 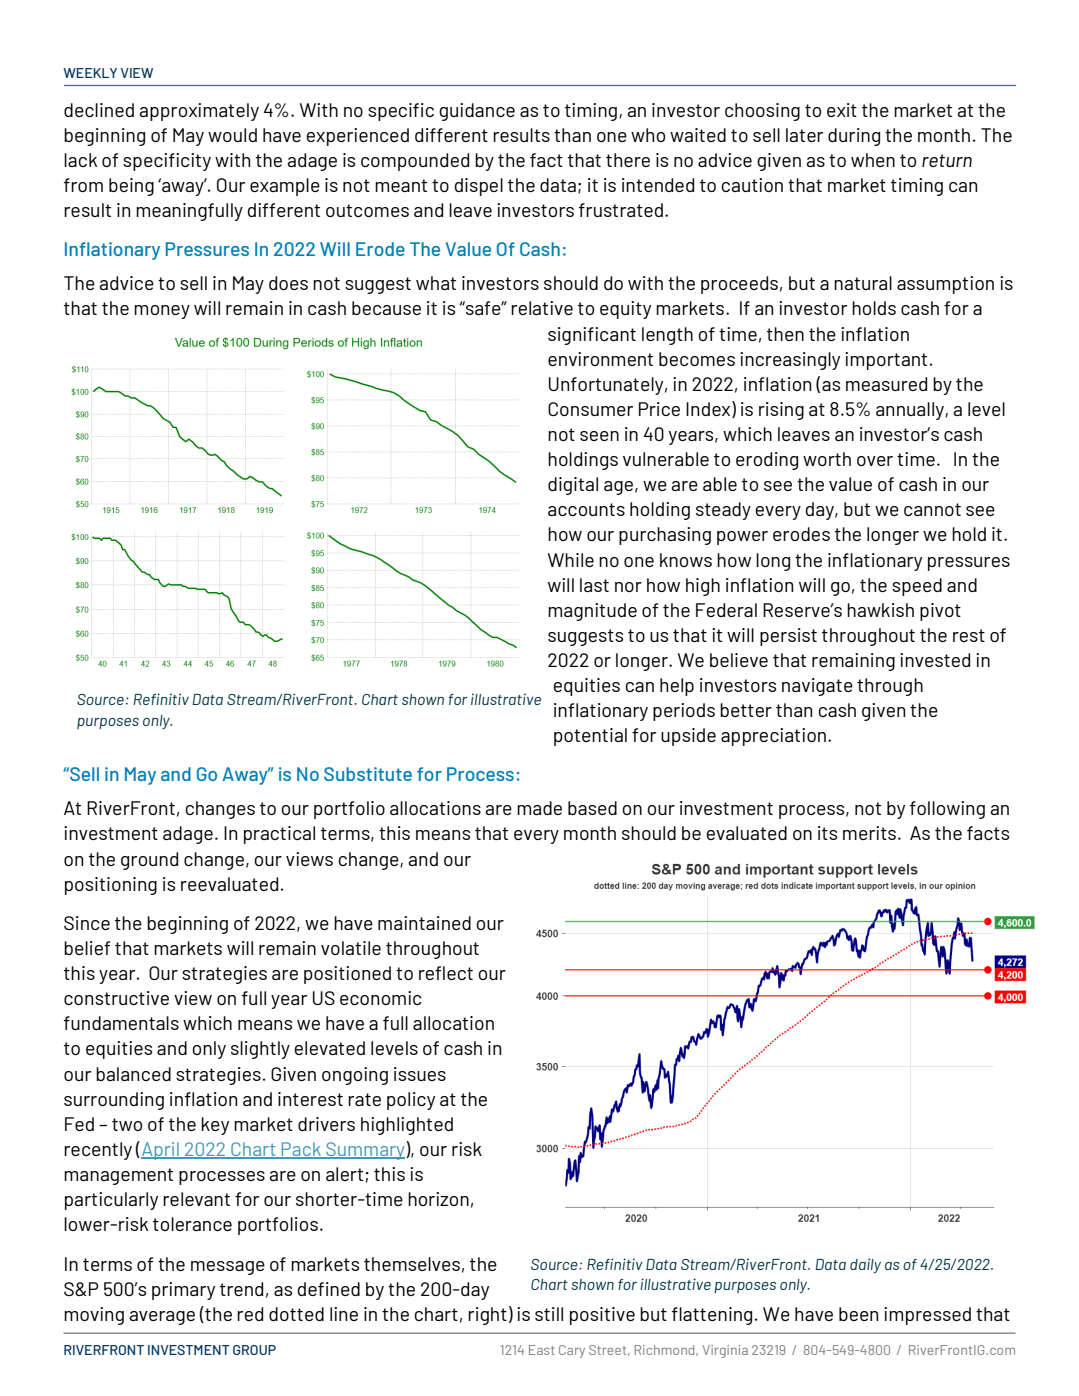 I want to click on average, so click(x=162, y=1318).
